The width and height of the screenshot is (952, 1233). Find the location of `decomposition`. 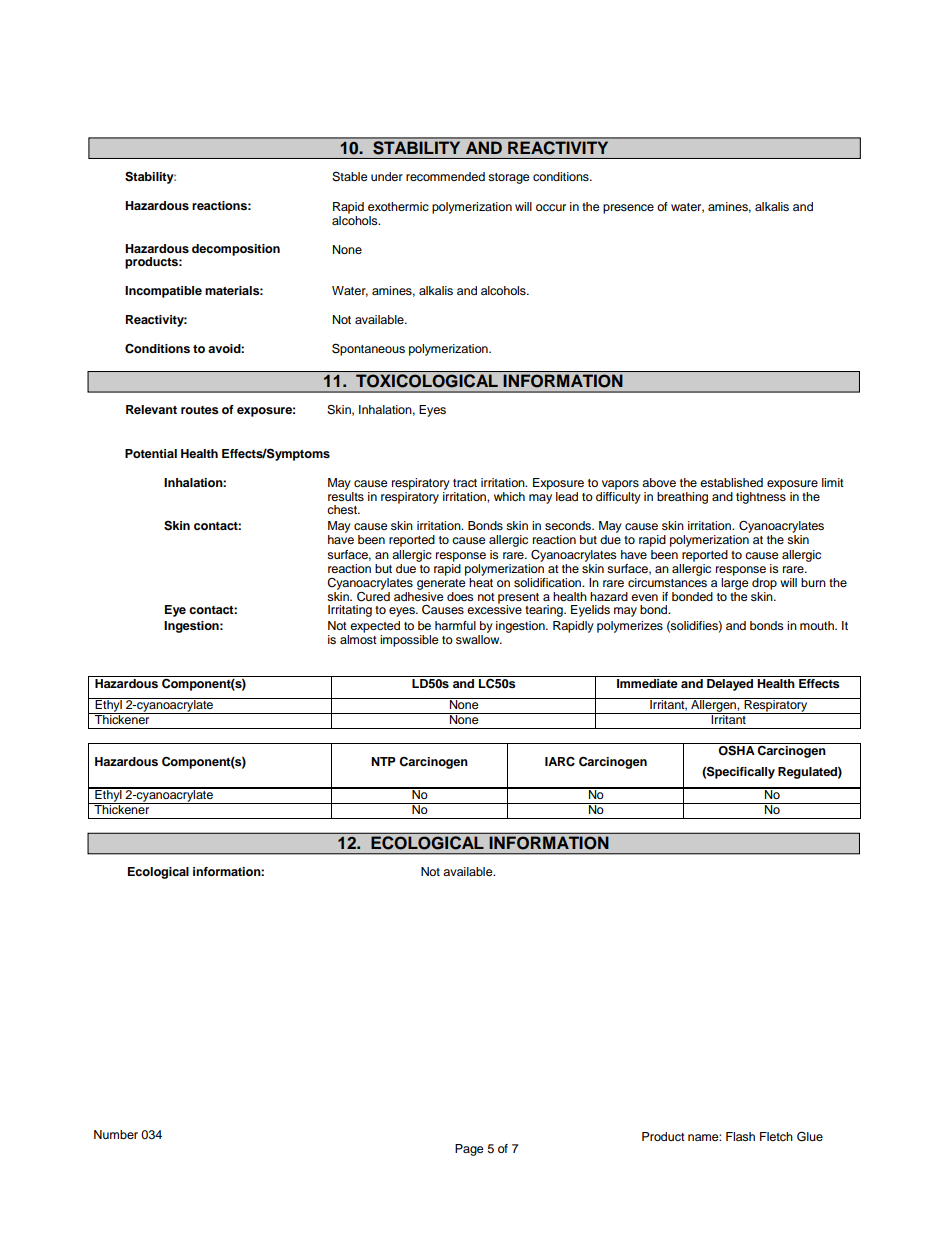

decomposition is located at coordinates (236, 250).
